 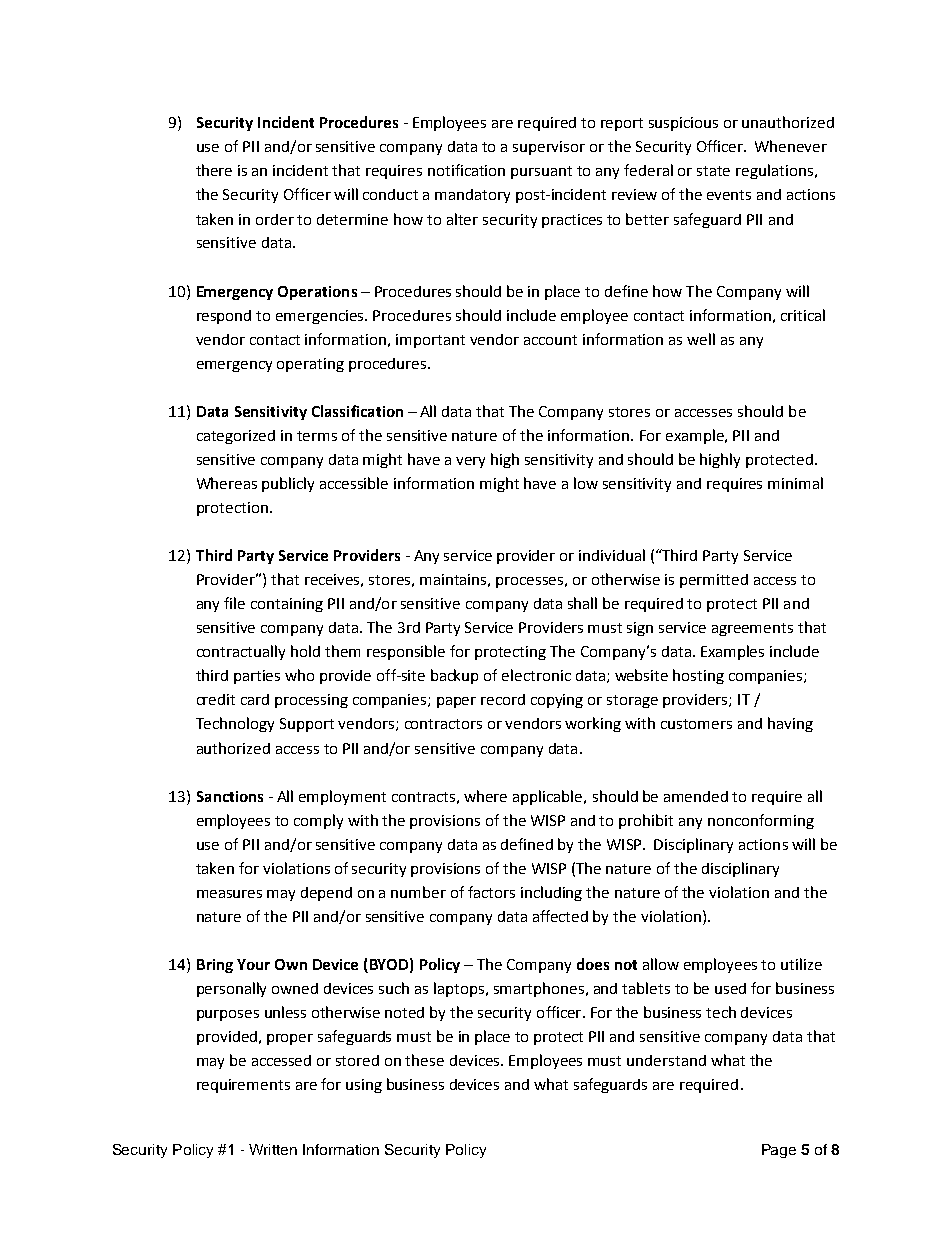 What do you see at coordinates (541, 172) in the screenshot?
I see `pursuant` at bounding box center [541, 172].
